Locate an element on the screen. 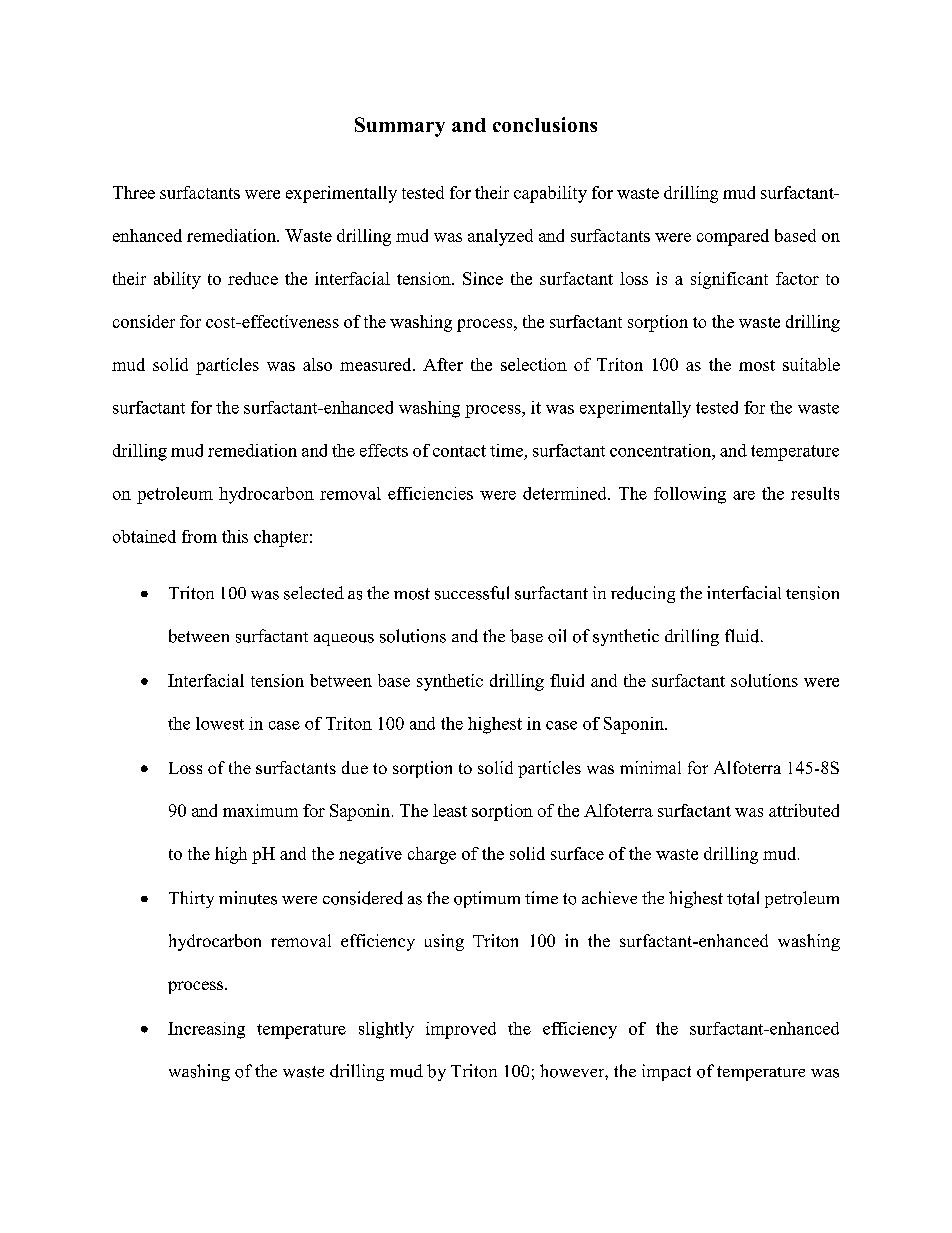  Increasing is located at coordinates (206, 1030).
